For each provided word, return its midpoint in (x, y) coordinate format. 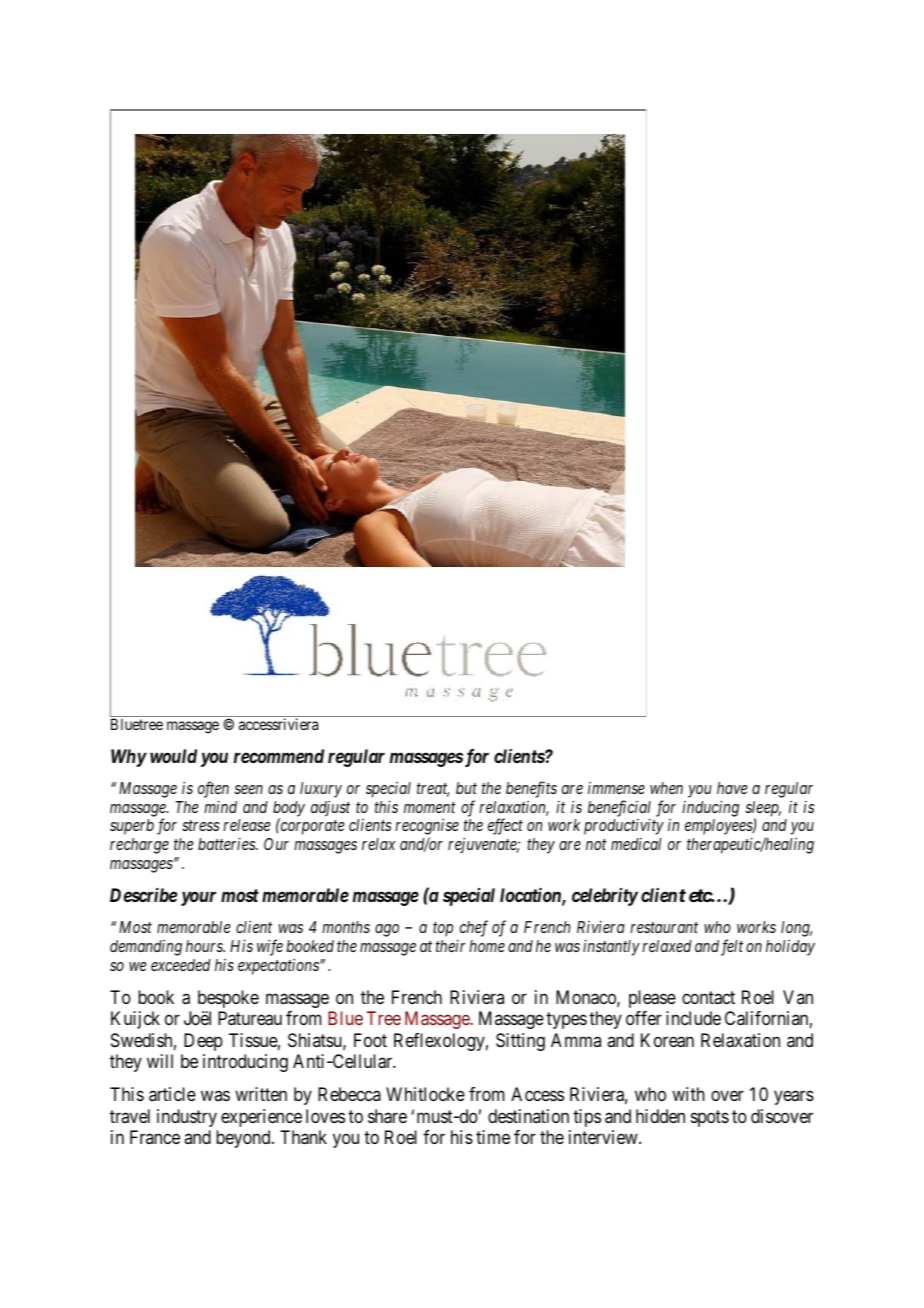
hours (205, 946)
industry (187, 1118)
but (466, 788)
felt (732, 947)
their (450, 946)
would (173, 756)
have (732, 788)
